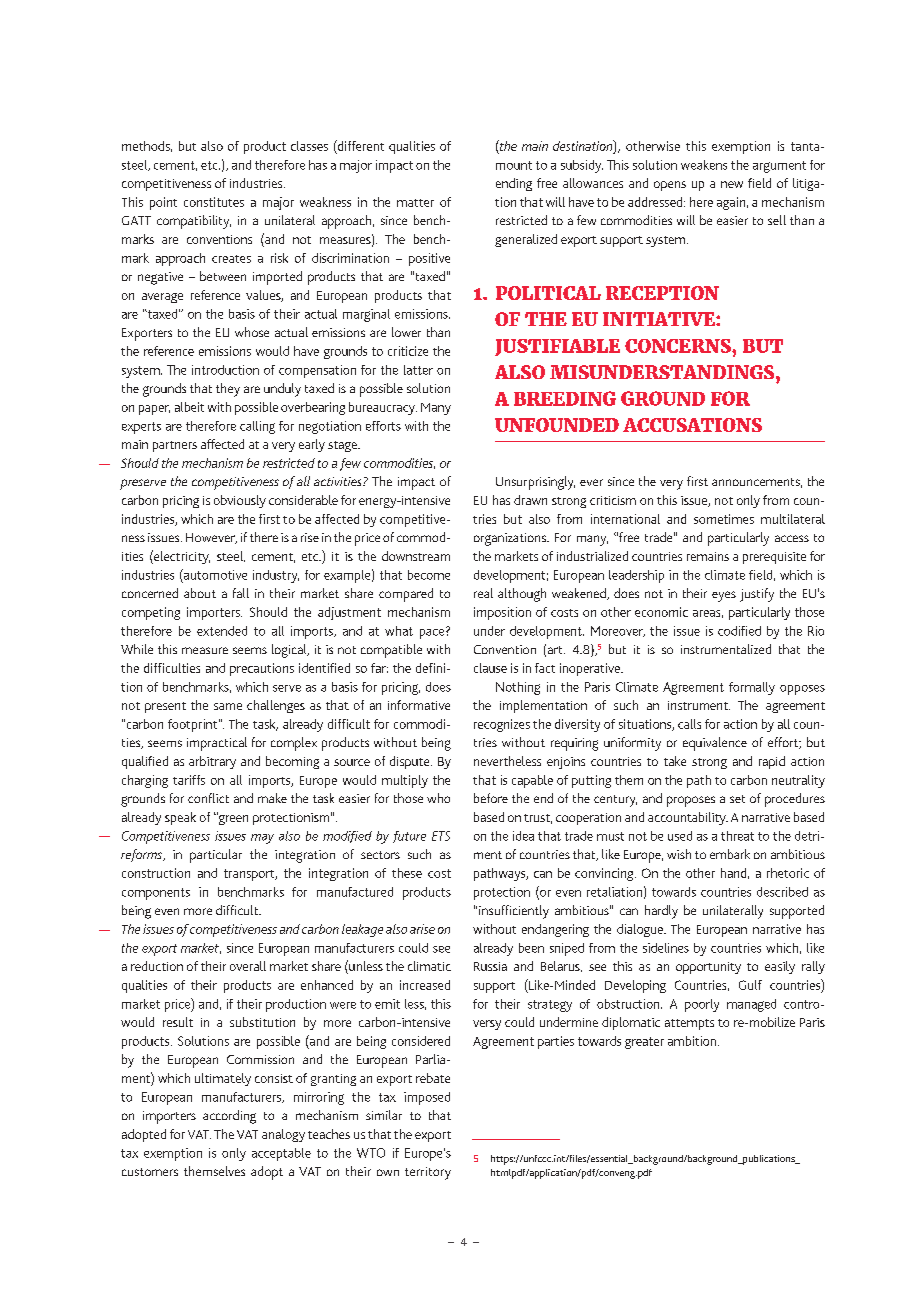 The width and height of the document is (924, 1308). Describe the element at coordinates (782, 892) in the document. I see `described` at that location.
